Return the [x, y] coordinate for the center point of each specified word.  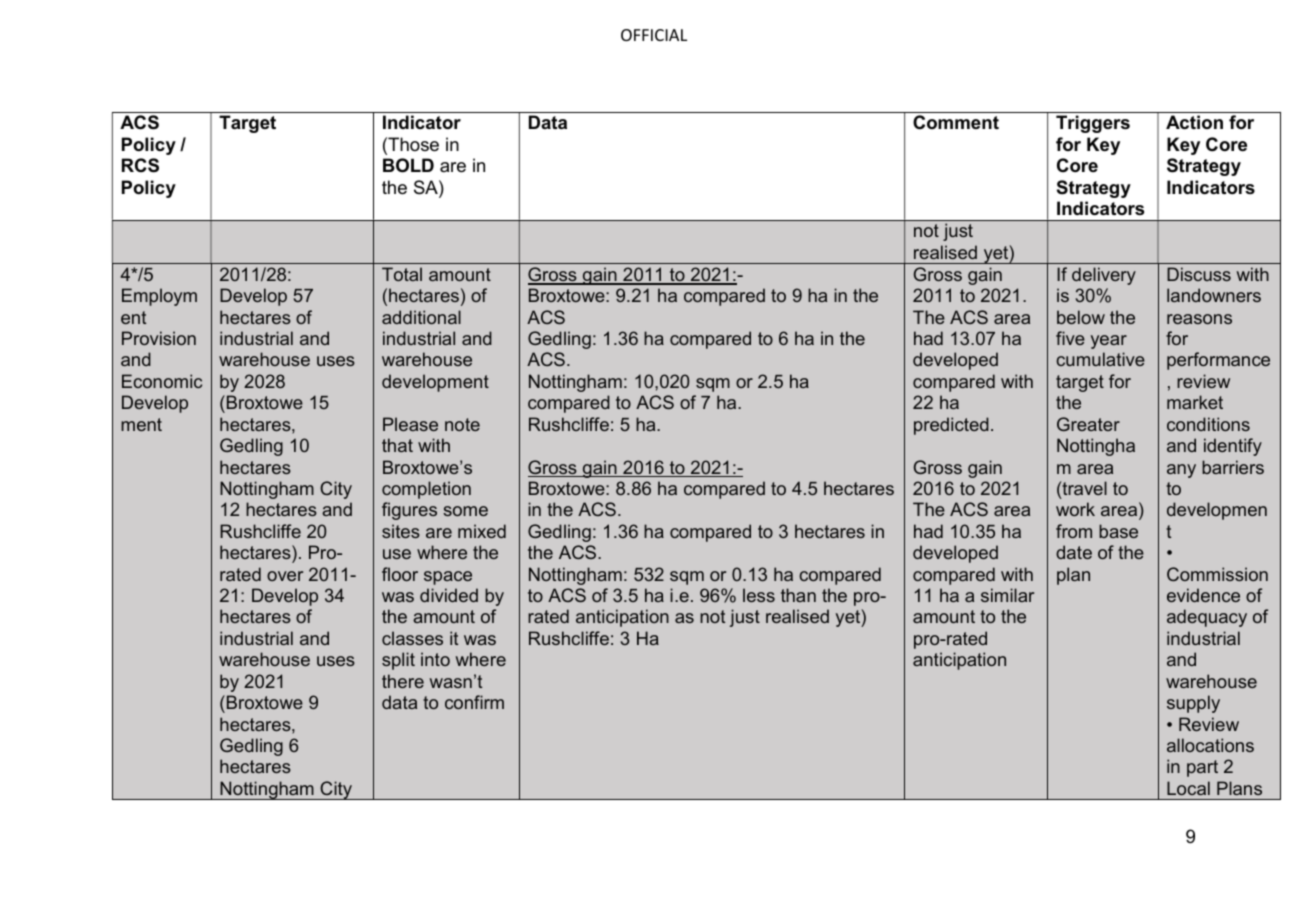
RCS [140, 165]
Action [1194, 122]
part [1202, 768]
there [403, 681]
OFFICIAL [654, 35]
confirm [474, 702]
